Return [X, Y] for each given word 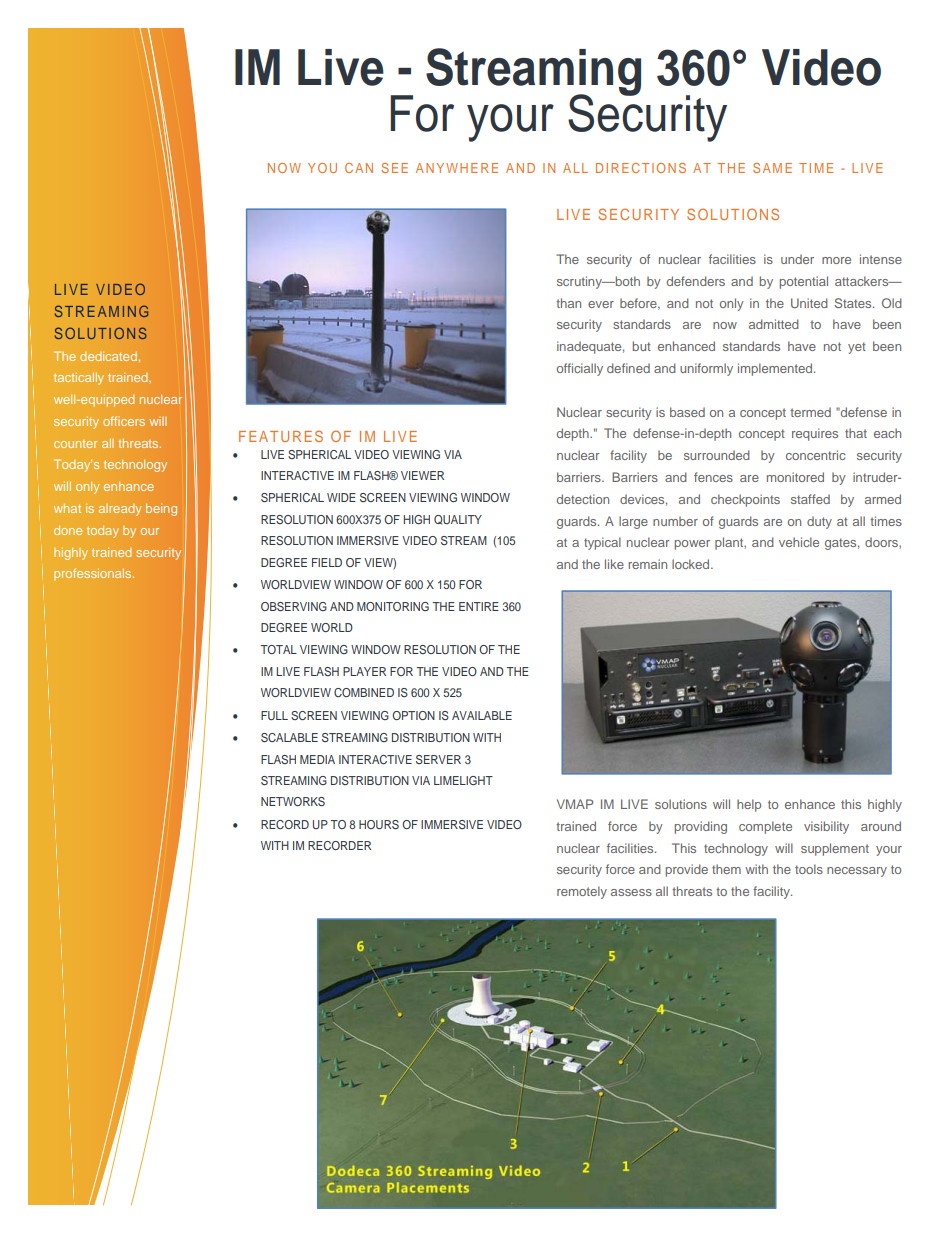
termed [810, 412]
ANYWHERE [457, 168]
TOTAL [279, 649]
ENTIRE [479, 606]
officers [124, 421]
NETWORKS [293, 801]
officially [580, 369]
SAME [772, 168]
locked [692, 564]
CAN [359, 168]
